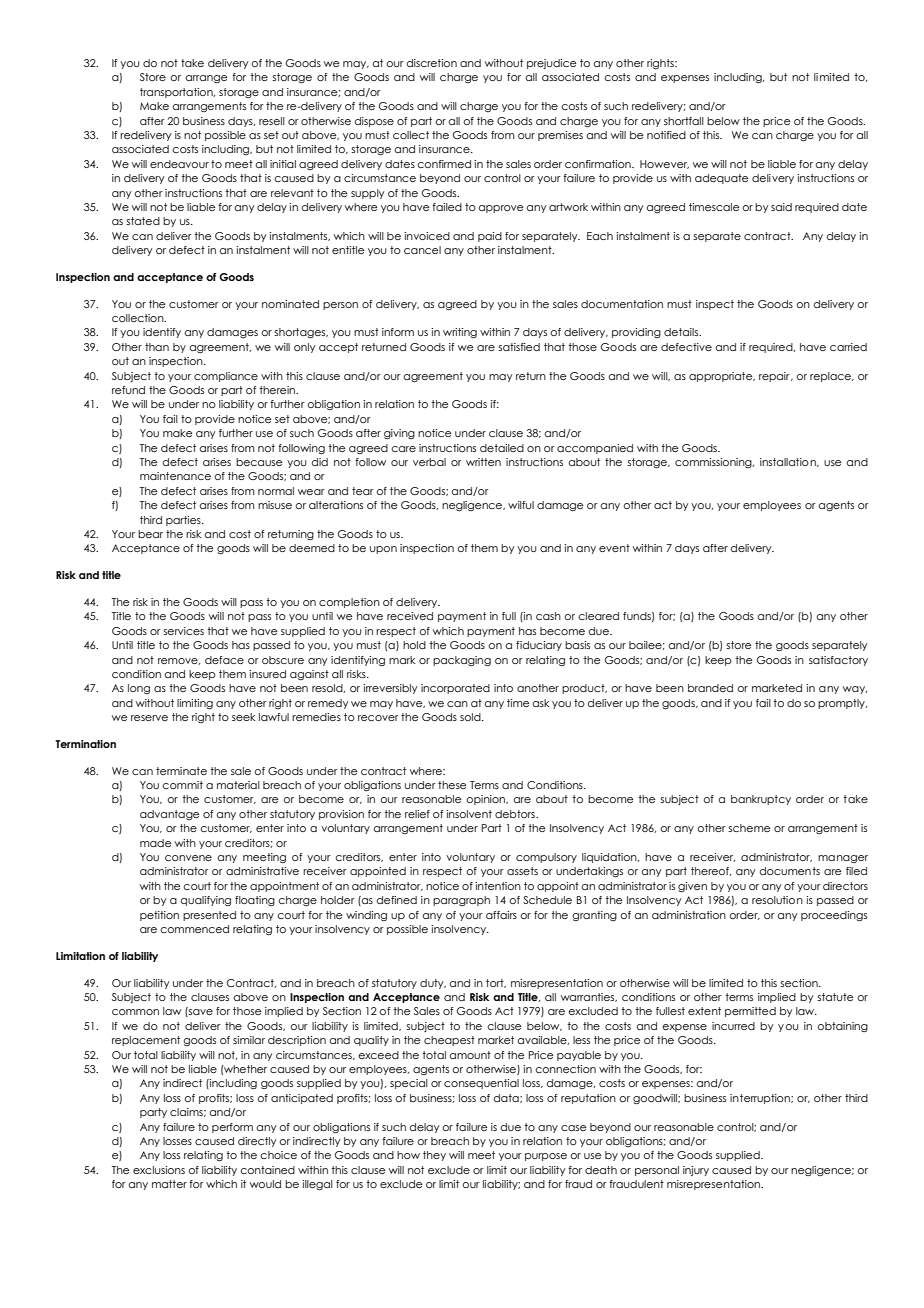 The image size is (924, 1308). Describe the element at coordinates (696, 1171) in the screenshot. I see `injury` at that location.
